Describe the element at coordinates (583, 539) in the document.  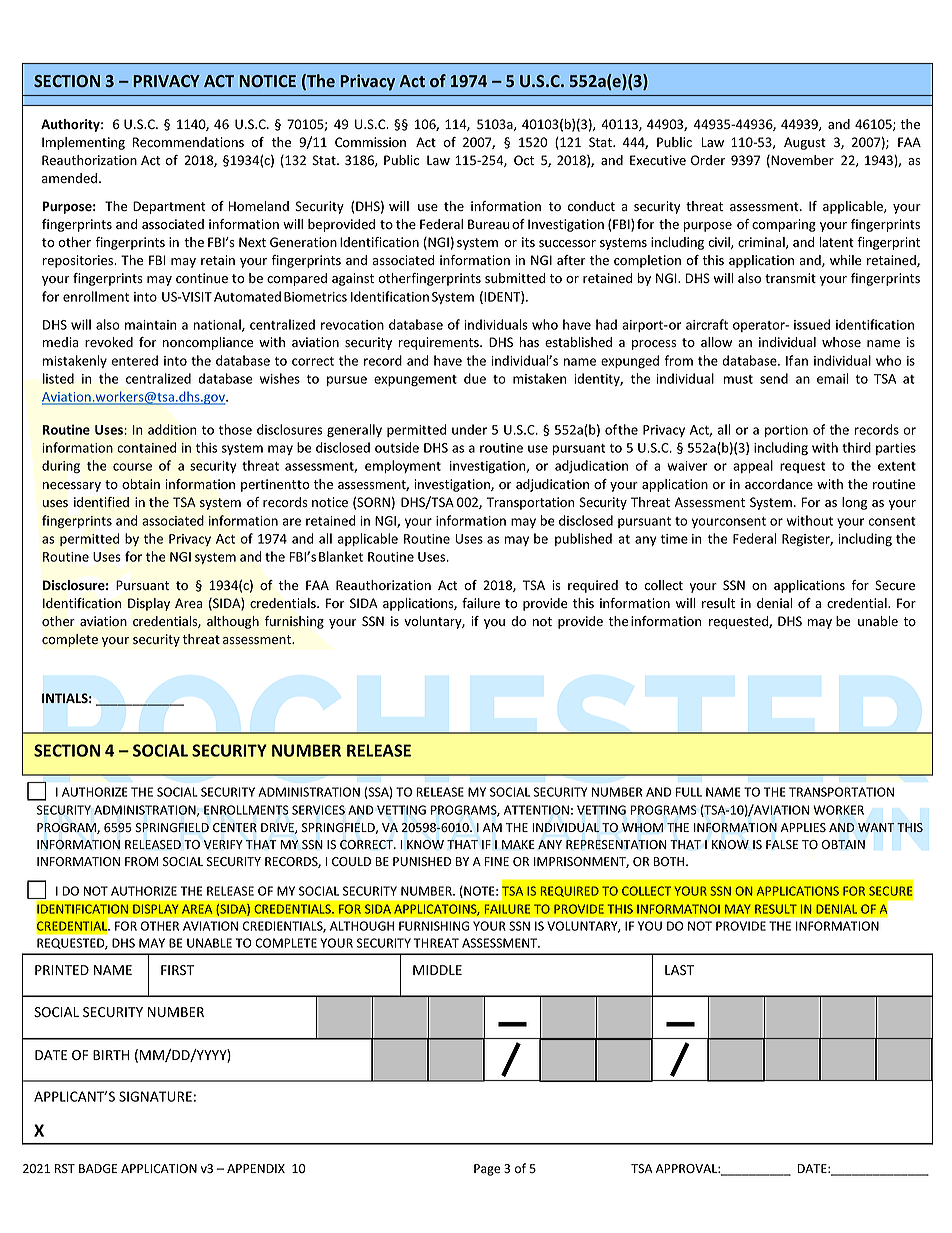
I see `published` at that location.
